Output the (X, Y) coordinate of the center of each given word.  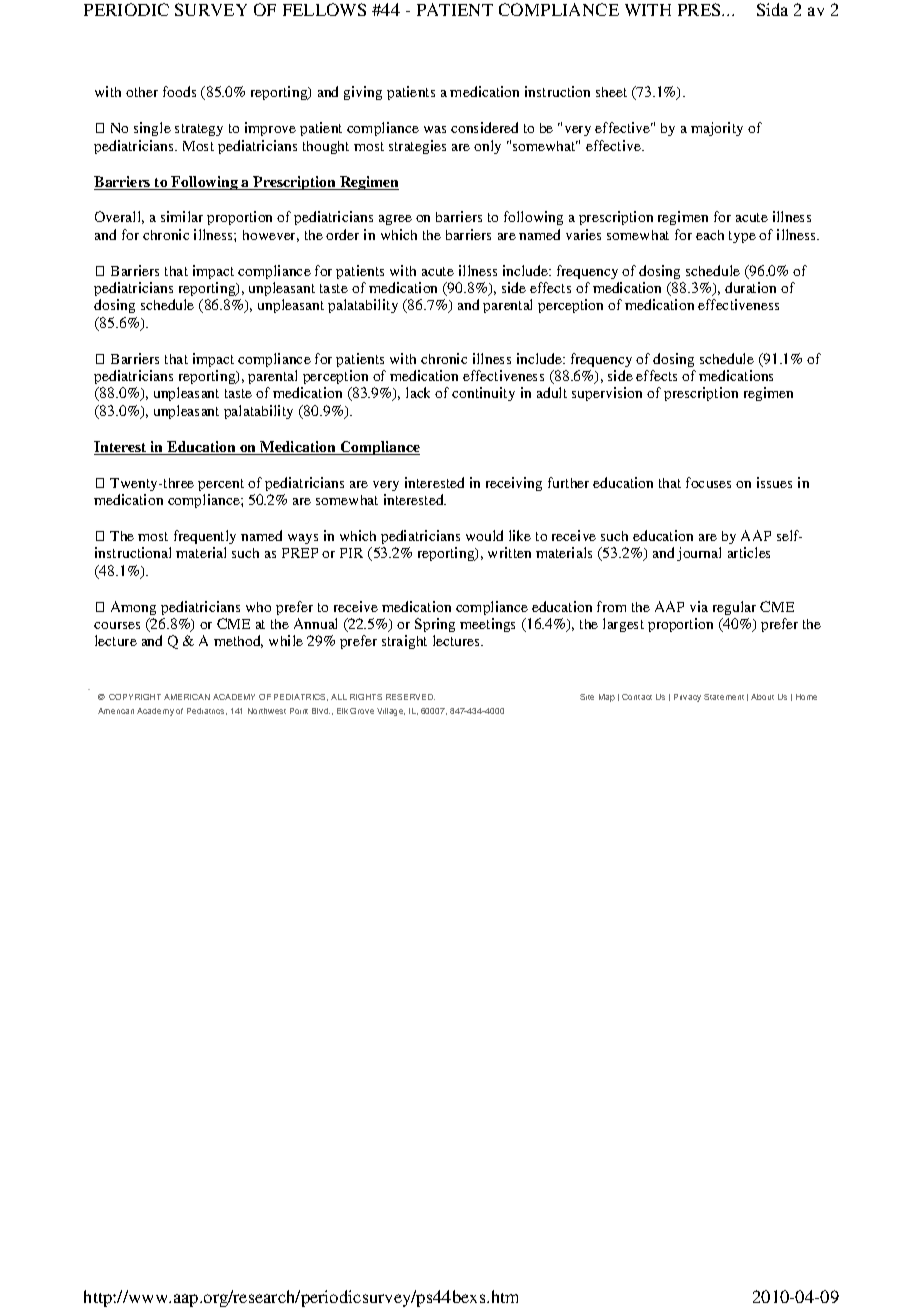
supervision (607, 394)
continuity (483, 394)
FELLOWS (324, 9)
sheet (611, 92)
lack (418, 392)
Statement (724, 697)
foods (179, 91)
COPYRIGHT (135, 697)
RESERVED (410, 697)
